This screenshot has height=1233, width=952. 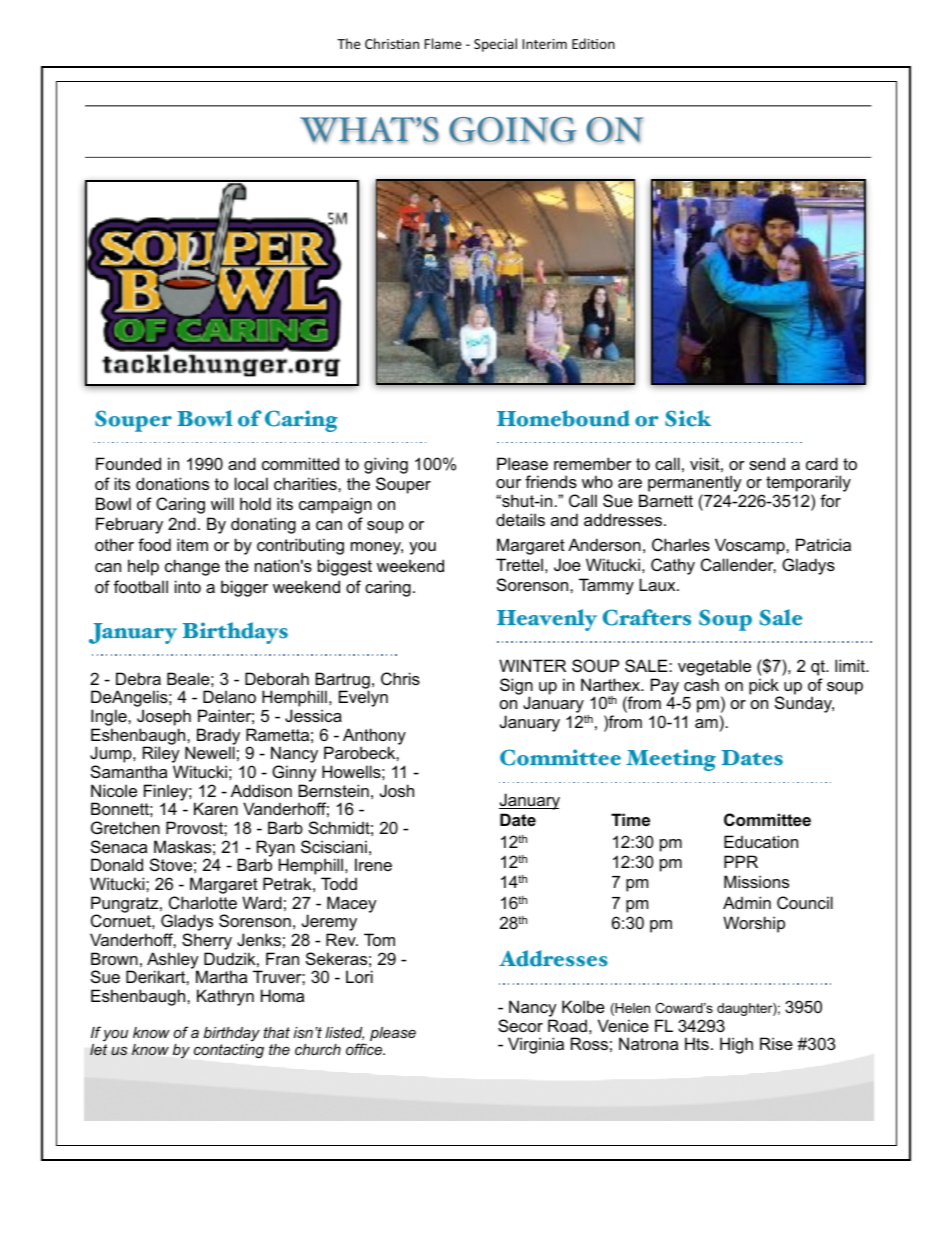 What do you see at coordinates (128, 463) in the screenshot?
I see `Founded` at bounding box center [128, 463].
